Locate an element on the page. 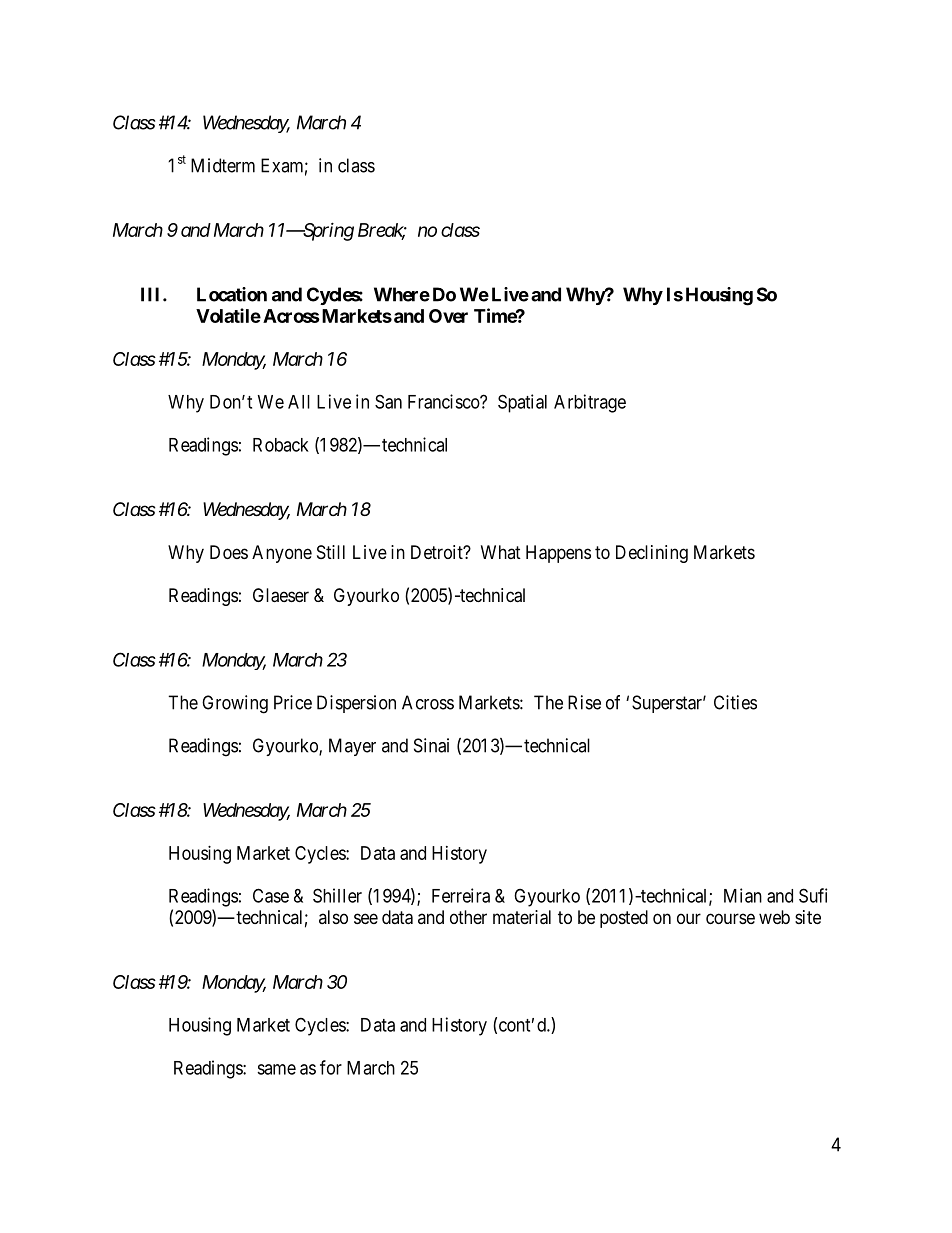  same is located at coordinates (276, 1069).
